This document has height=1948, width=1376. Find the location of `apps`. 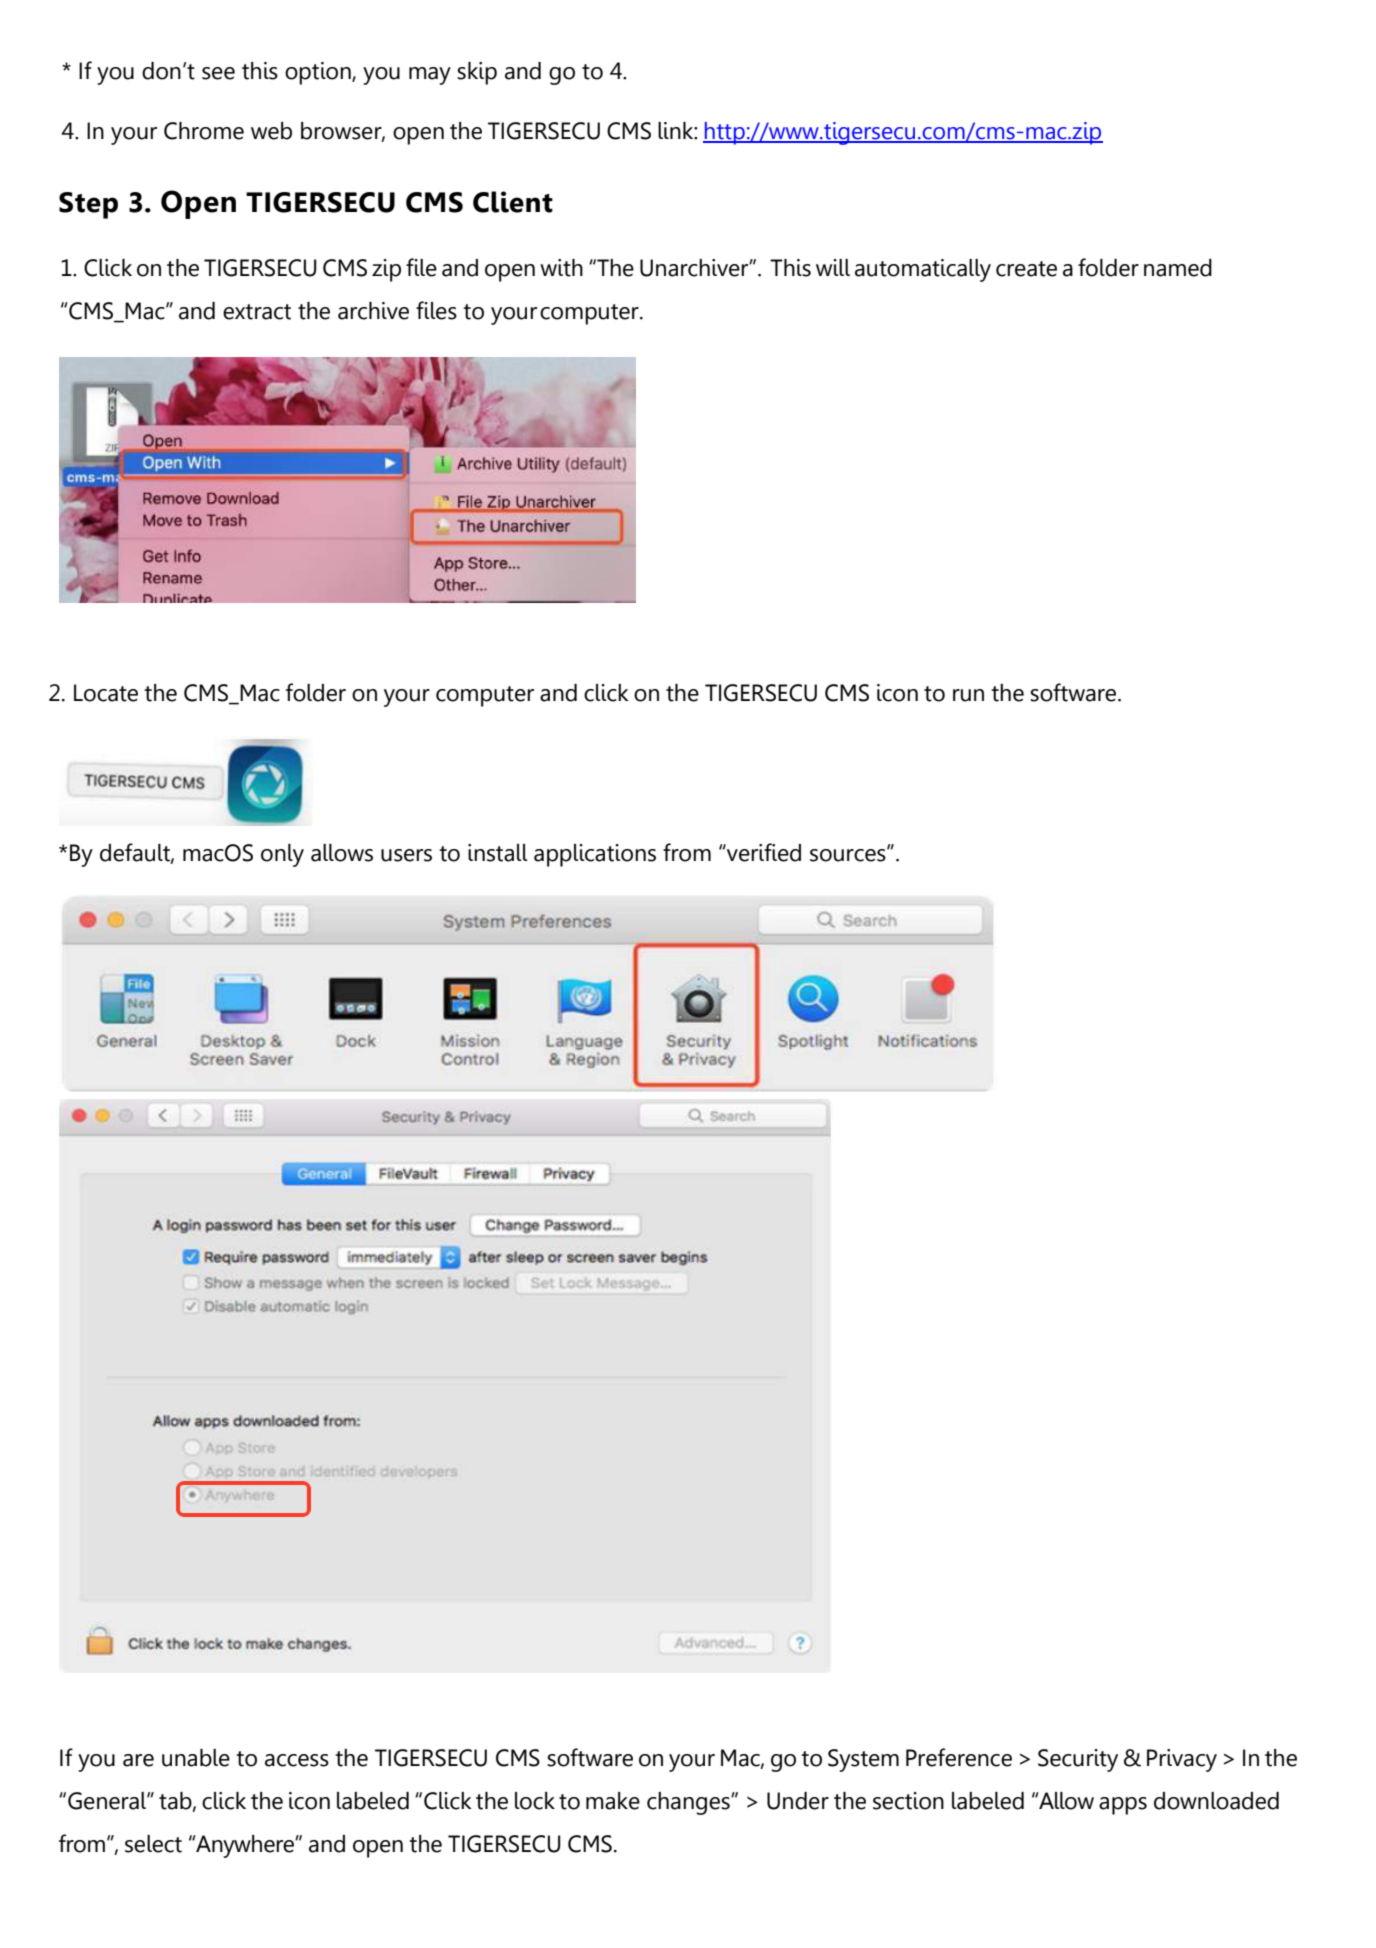

apps is located at coordinates (1123, 1806).
